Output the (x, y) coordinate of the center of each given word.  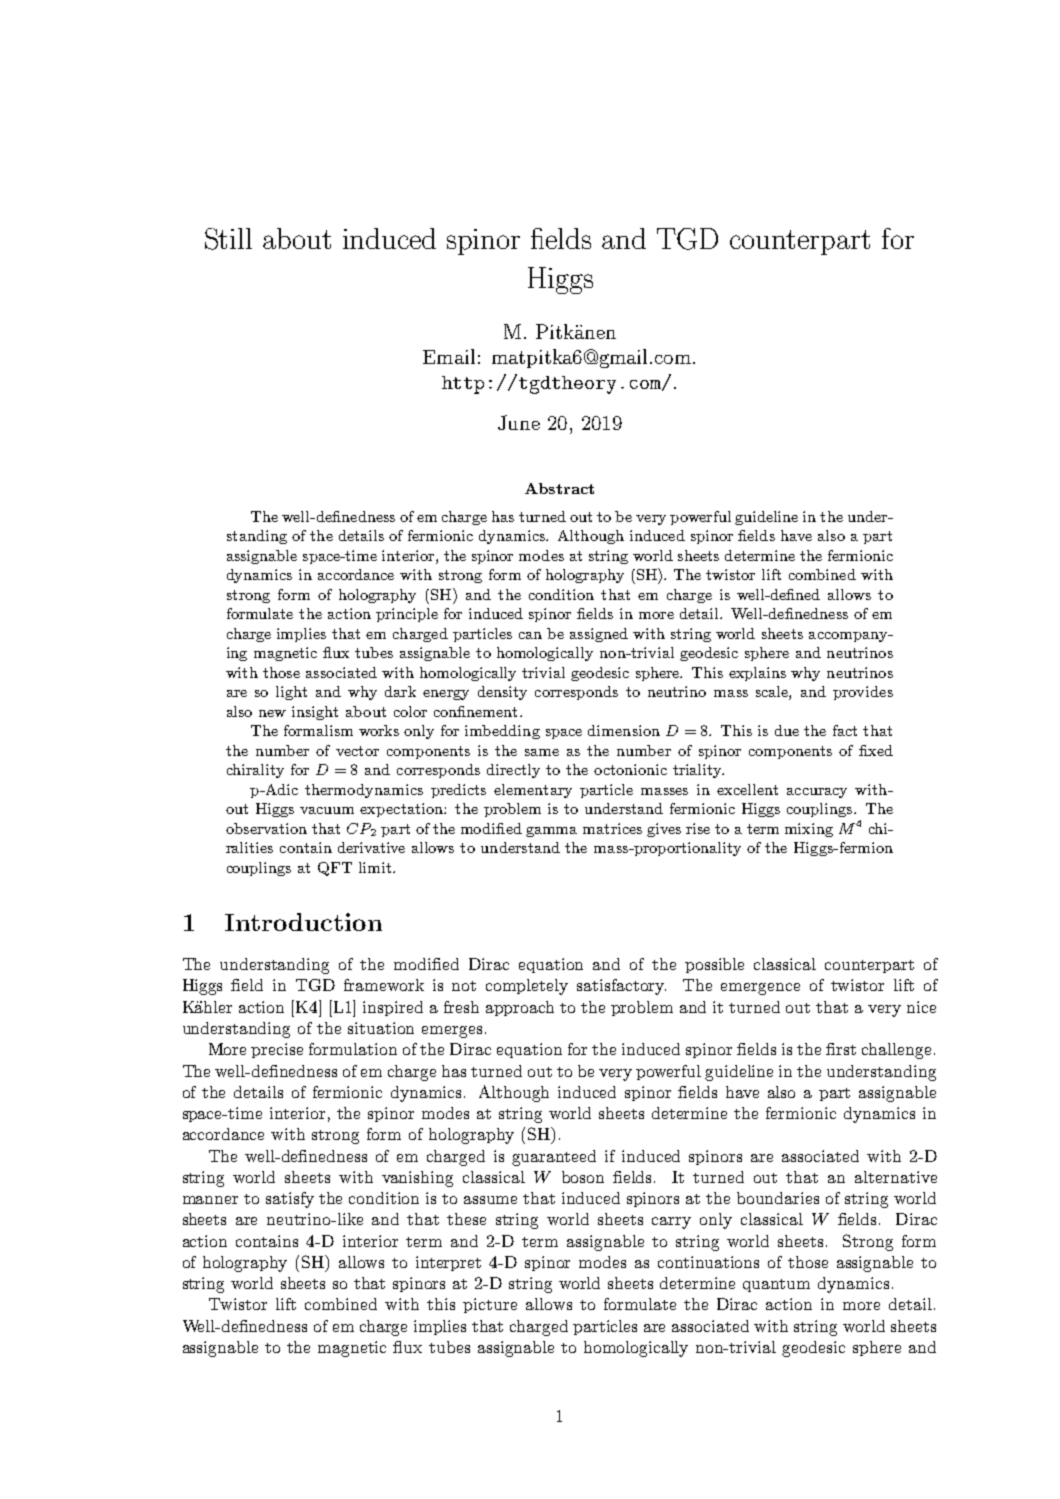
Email (449, 356)
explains (757, 674)
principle (407, 615)
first (841, 1049)
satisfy (290, 1200)
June (519, 422)
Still (228, 239)
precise (277, 1050)
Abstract (559, 488)
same (542, 752)
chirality (255, 771)
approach (520, 1008)
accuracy (817, 793)
